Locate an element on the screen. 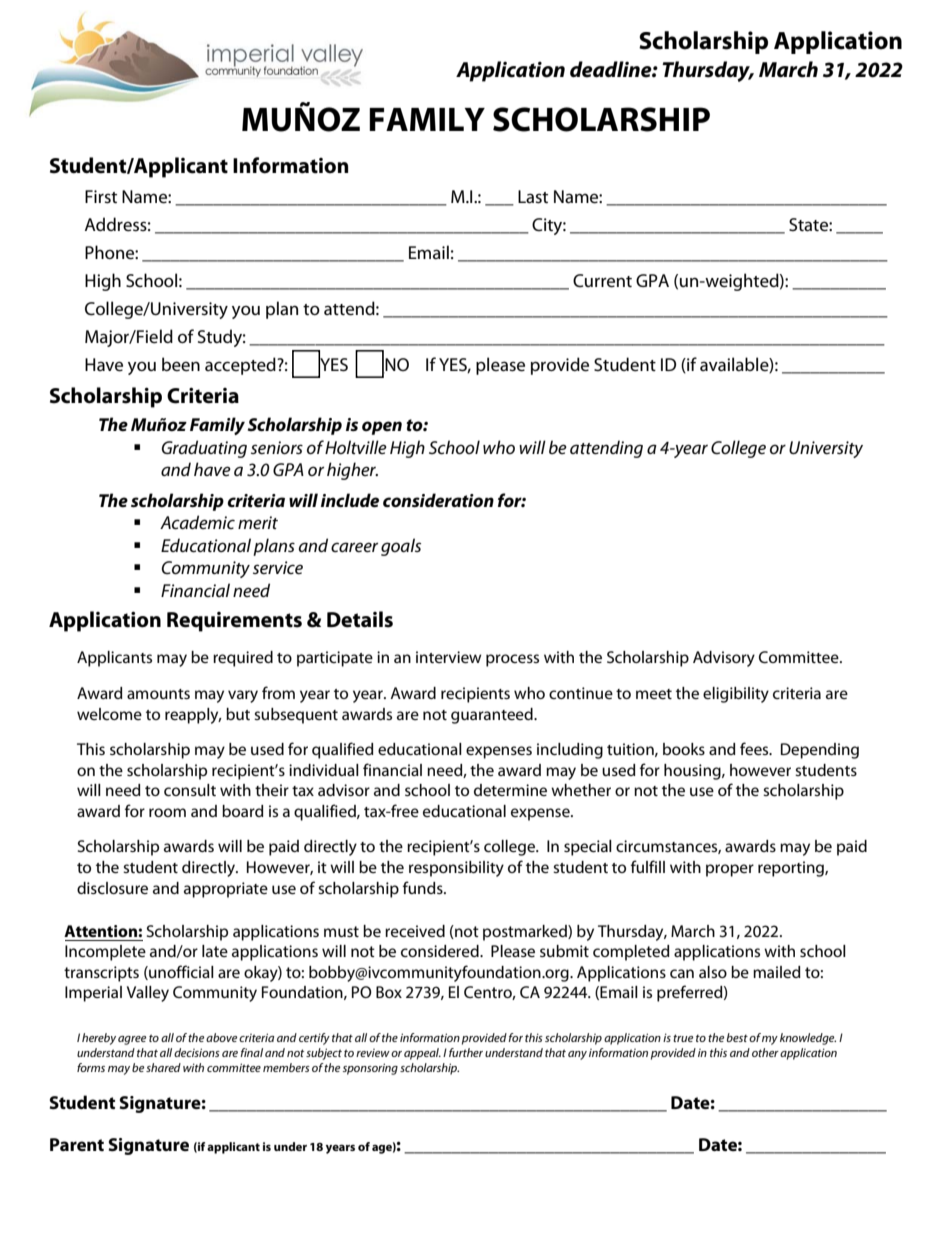 The image size is (952, 1233). First is located at coordinates (101, 197).
